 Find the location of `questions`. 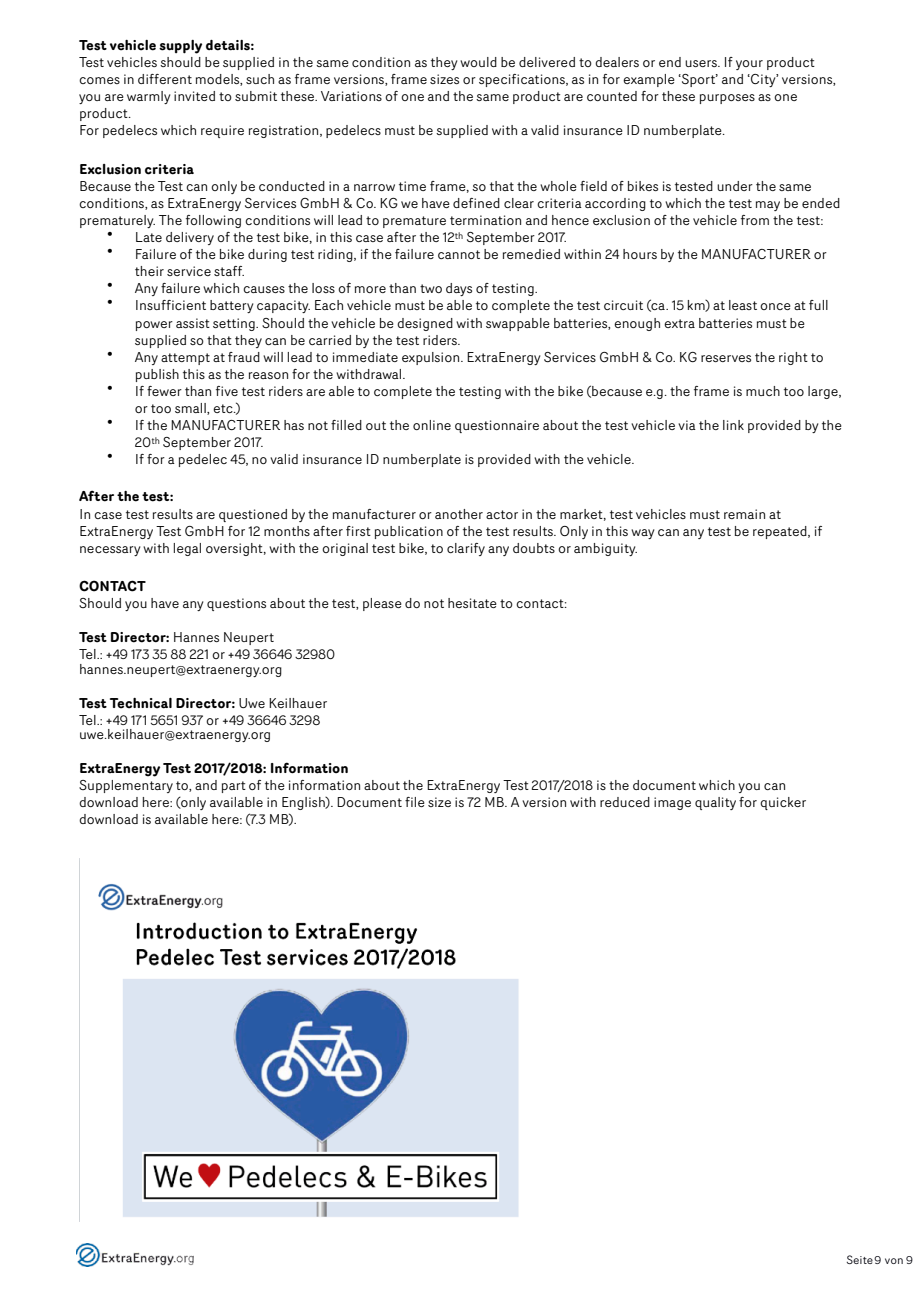

questions is located at coordinates (236, 604).
